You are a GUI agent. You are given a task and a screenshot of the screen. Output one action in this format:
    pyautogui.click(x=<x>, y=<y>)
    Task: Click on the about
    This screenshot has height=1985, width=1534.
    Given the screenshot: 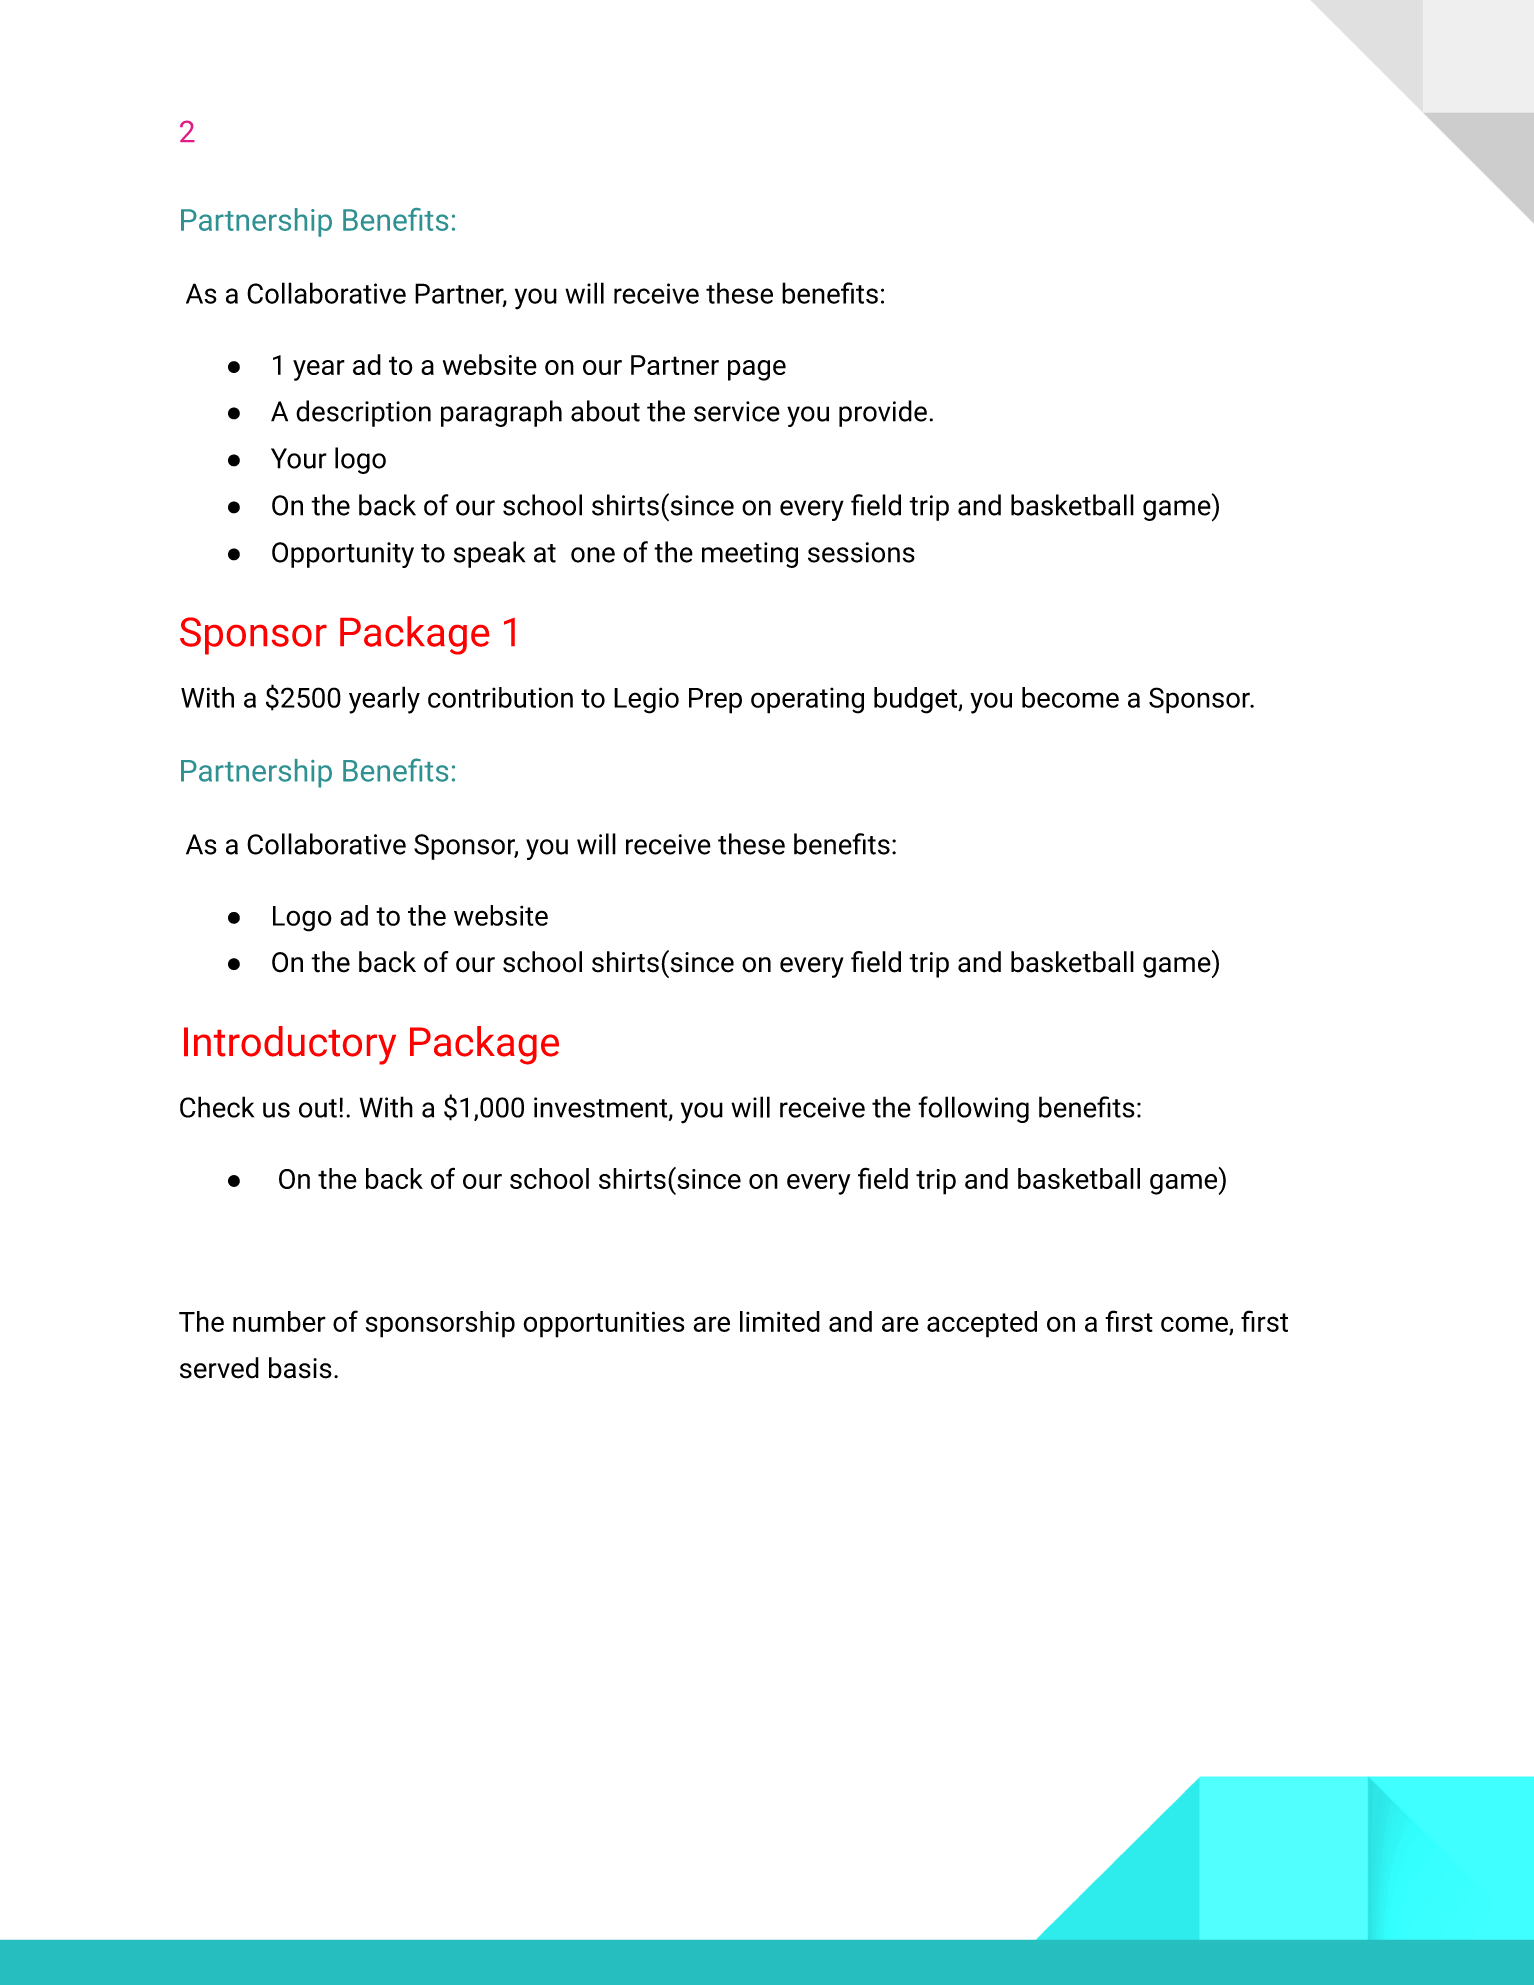 What is the action you would take?
    pyautogui.click(x=605, y=411)
